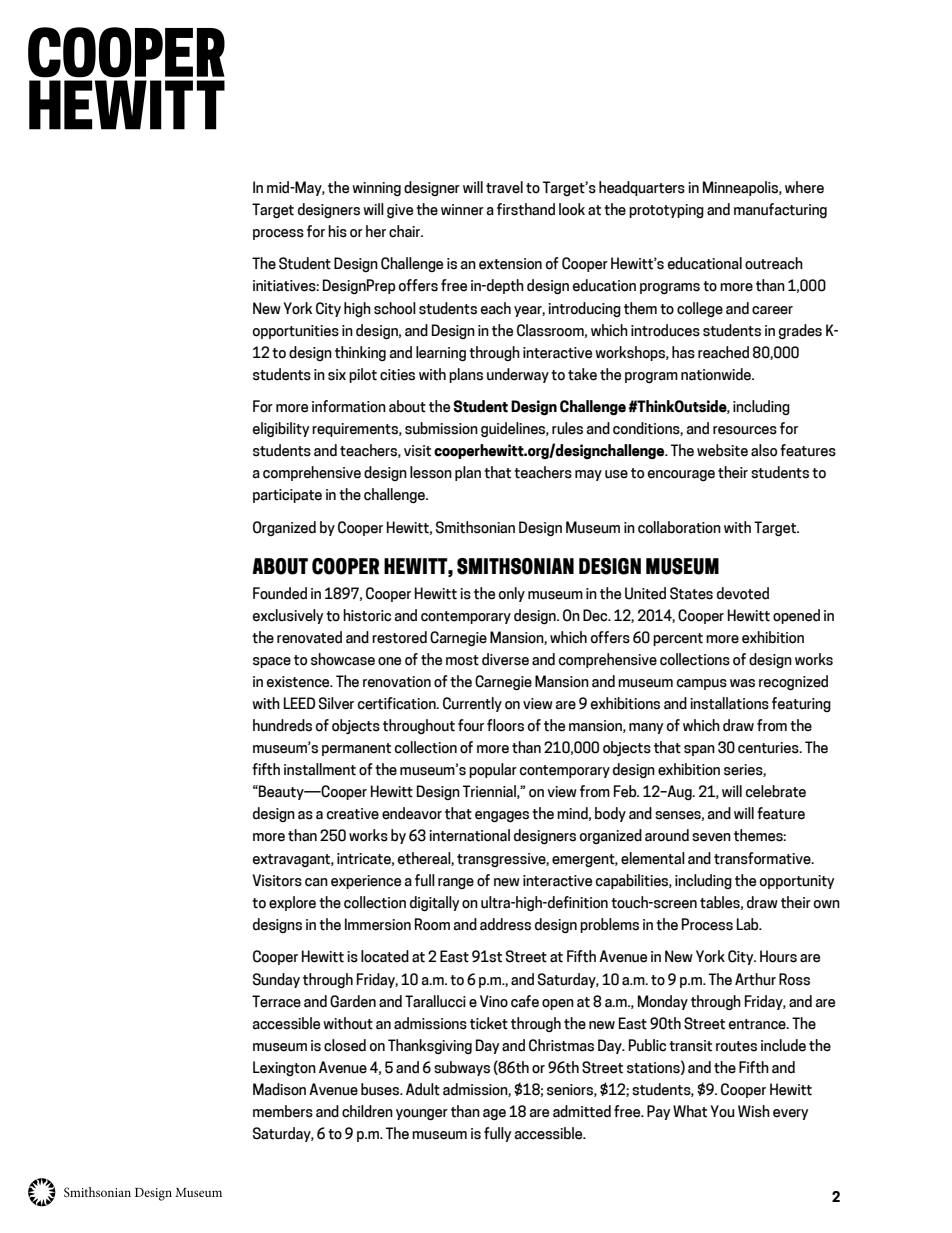  I want to click on winning, so click(376, 189).
